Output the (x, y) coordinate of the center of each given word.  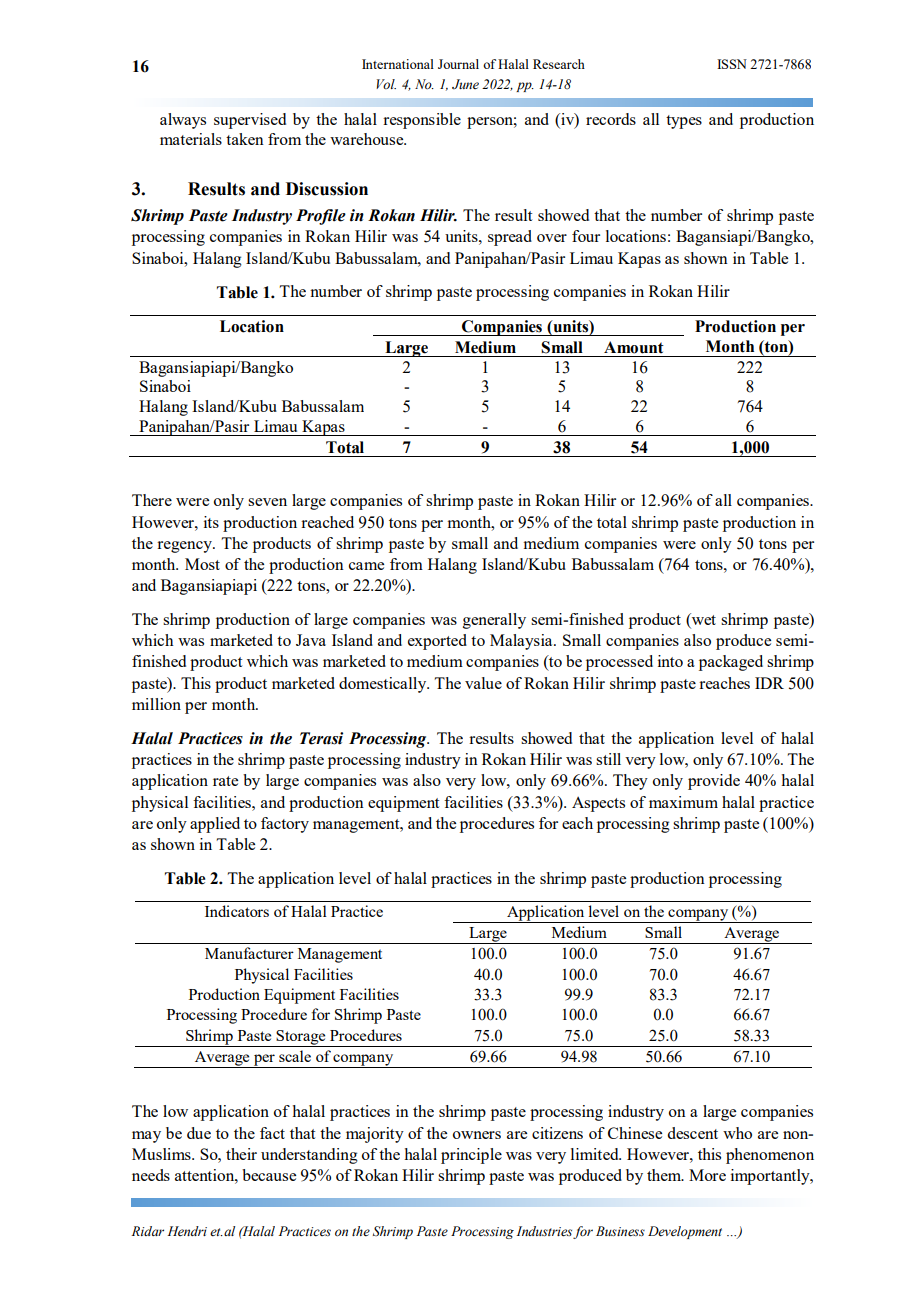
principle (471, 1156)
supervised (250, 121)
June (465, 84)
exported (437, 642)
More (707, 1175)
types (684, 122)
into (670, 661)
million (156, 704)
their (241, 1154)
